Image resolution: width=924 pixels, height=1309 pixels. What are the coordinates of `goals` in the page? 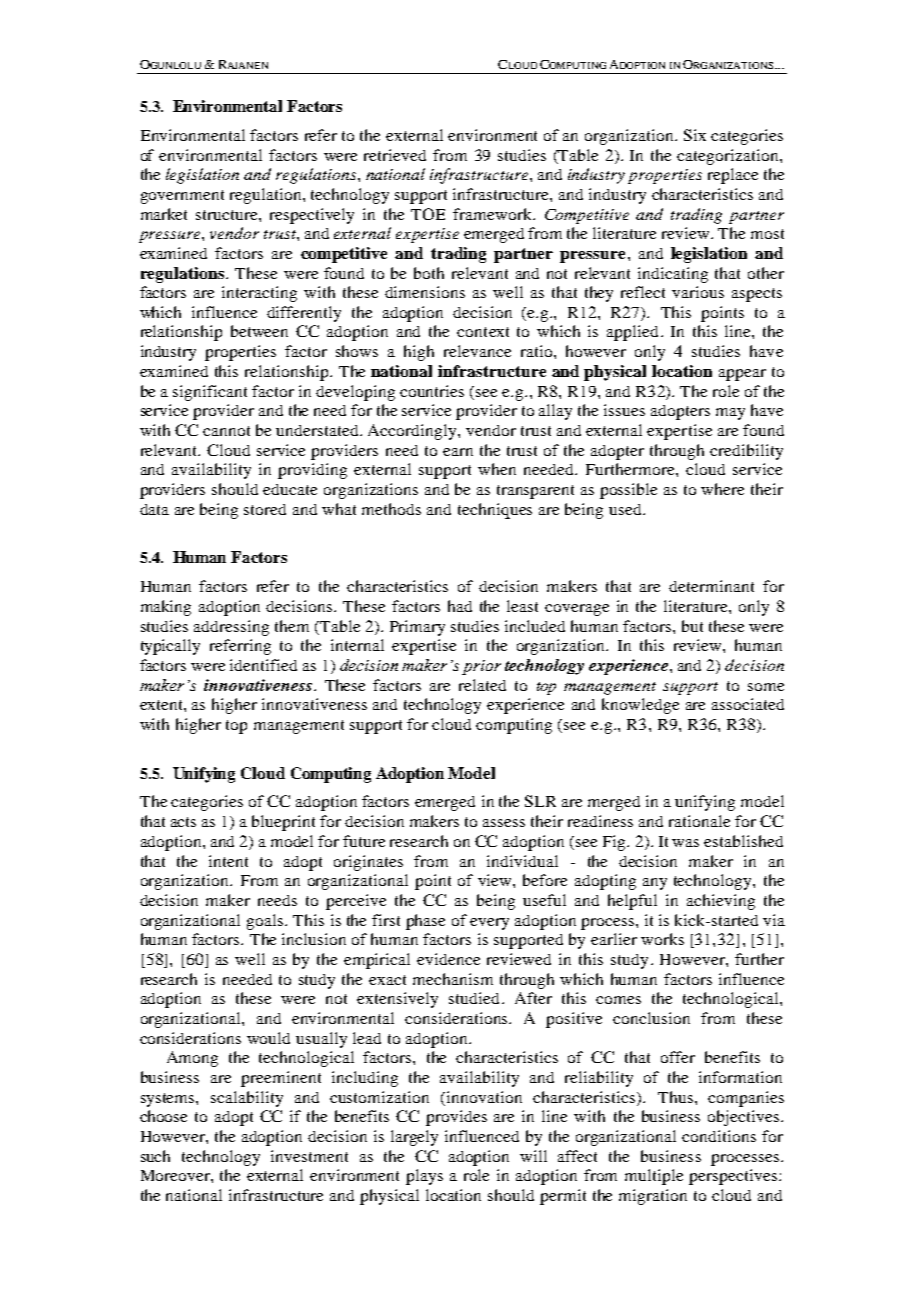 It's located at (266, 922).
